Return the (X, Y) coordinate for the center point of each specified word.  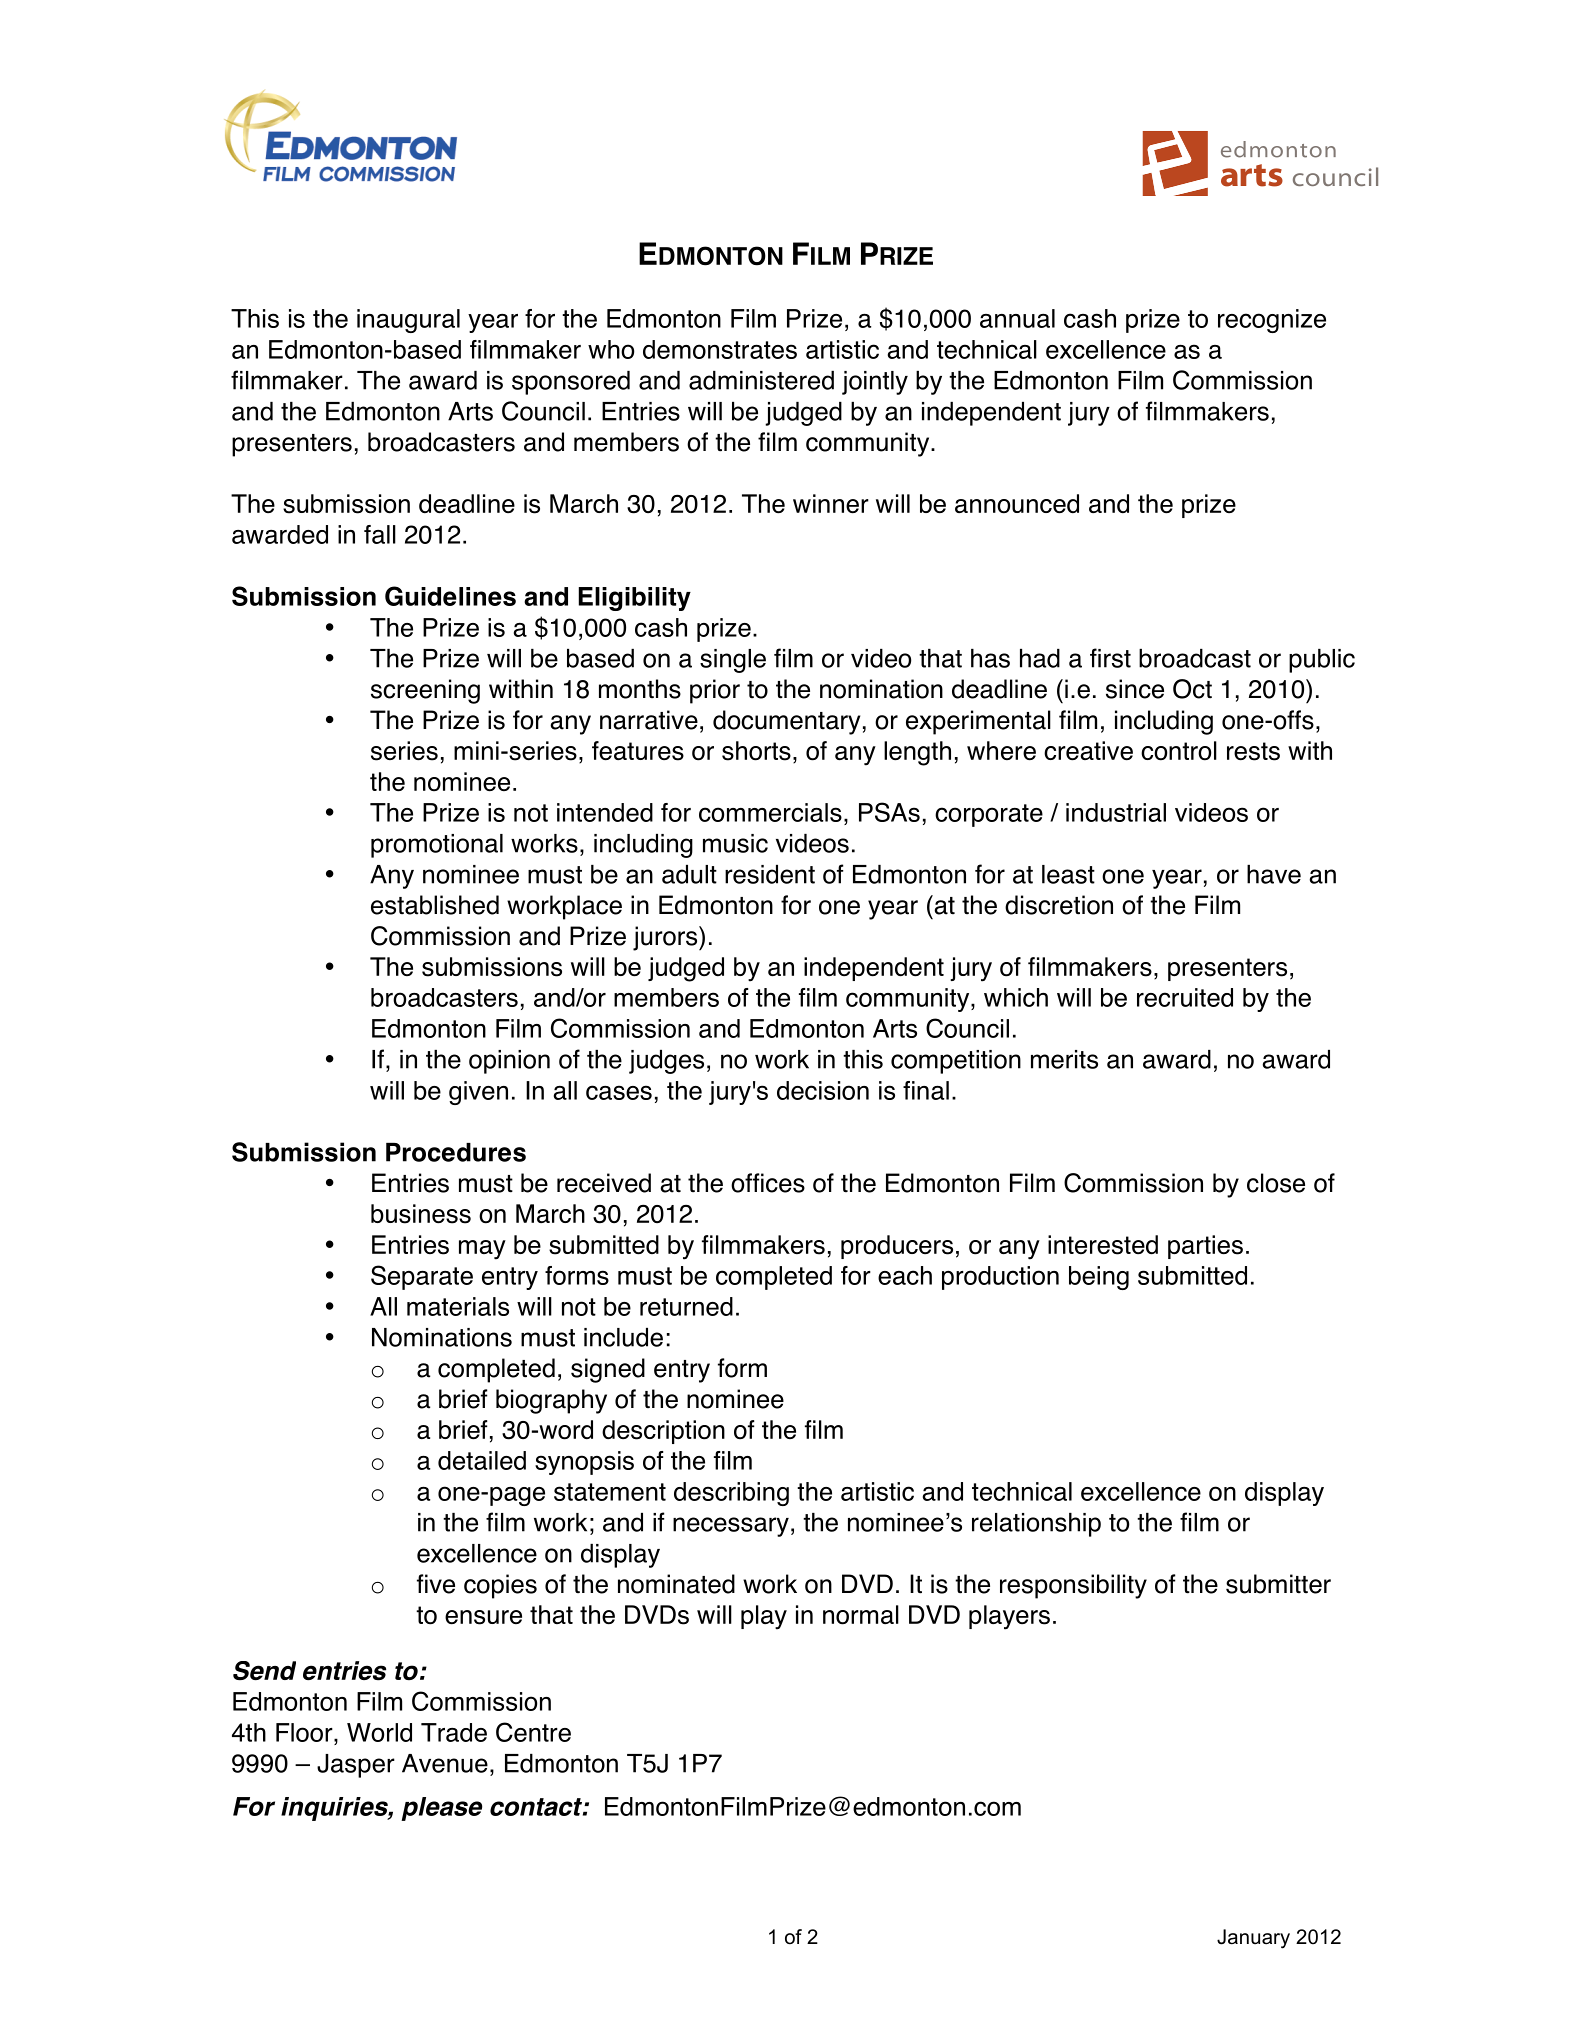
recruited (1185, 997)
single (733, 661)
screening (425, 691)
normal (861, 1615)
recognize (1272, 321)
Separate (422, 1277)
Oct (1192, 689)
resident (770, 874)
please (441, 1809)
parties (1205, 1247)
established (435, 905)
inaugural (408, 321)
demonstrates (720, 349)
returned (686, 1306)
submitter (1278, 1584)
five (436, 1584)
